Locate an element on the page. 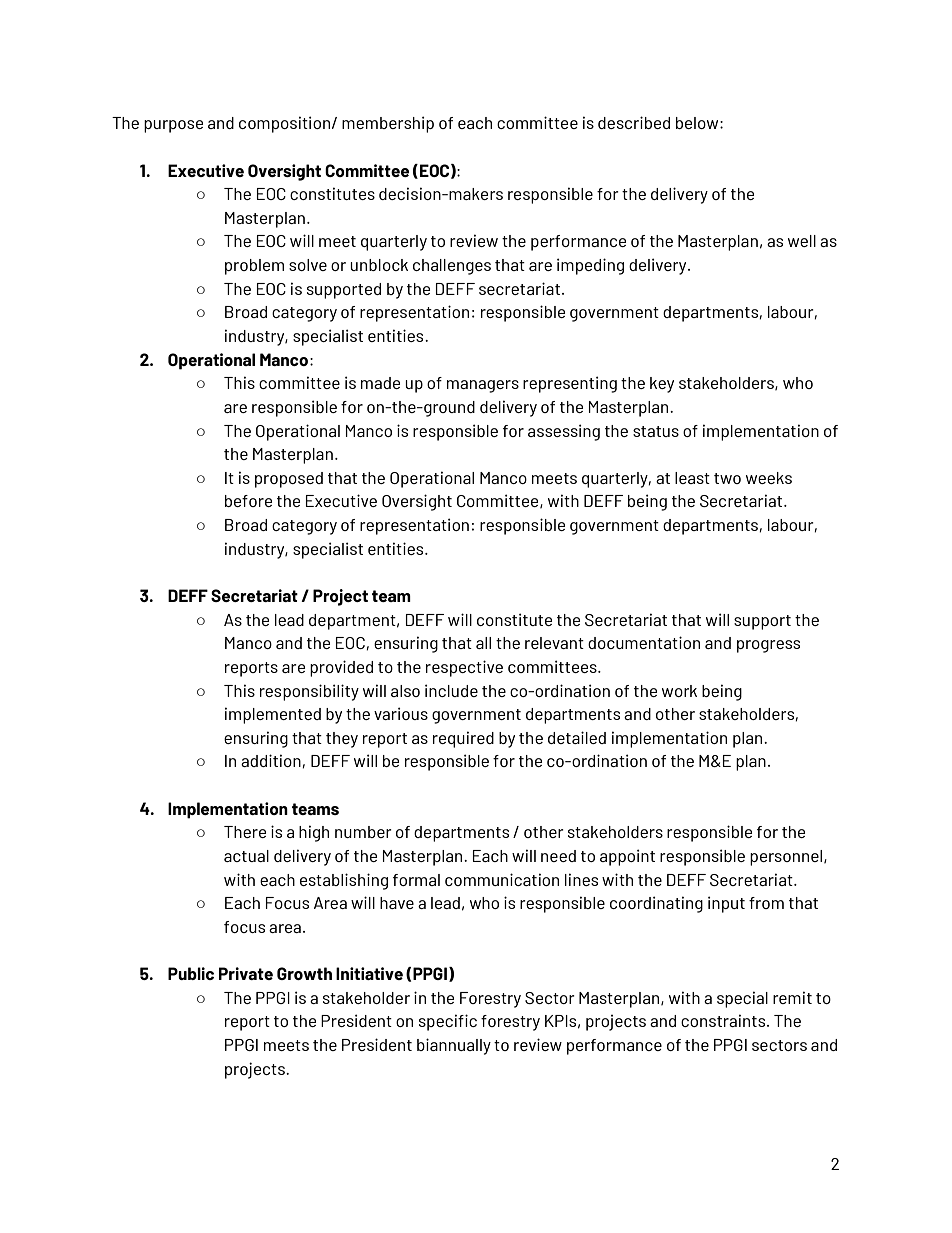 The width and height of the document is (952, 1233). membership is located at coordinates (388, 124).
